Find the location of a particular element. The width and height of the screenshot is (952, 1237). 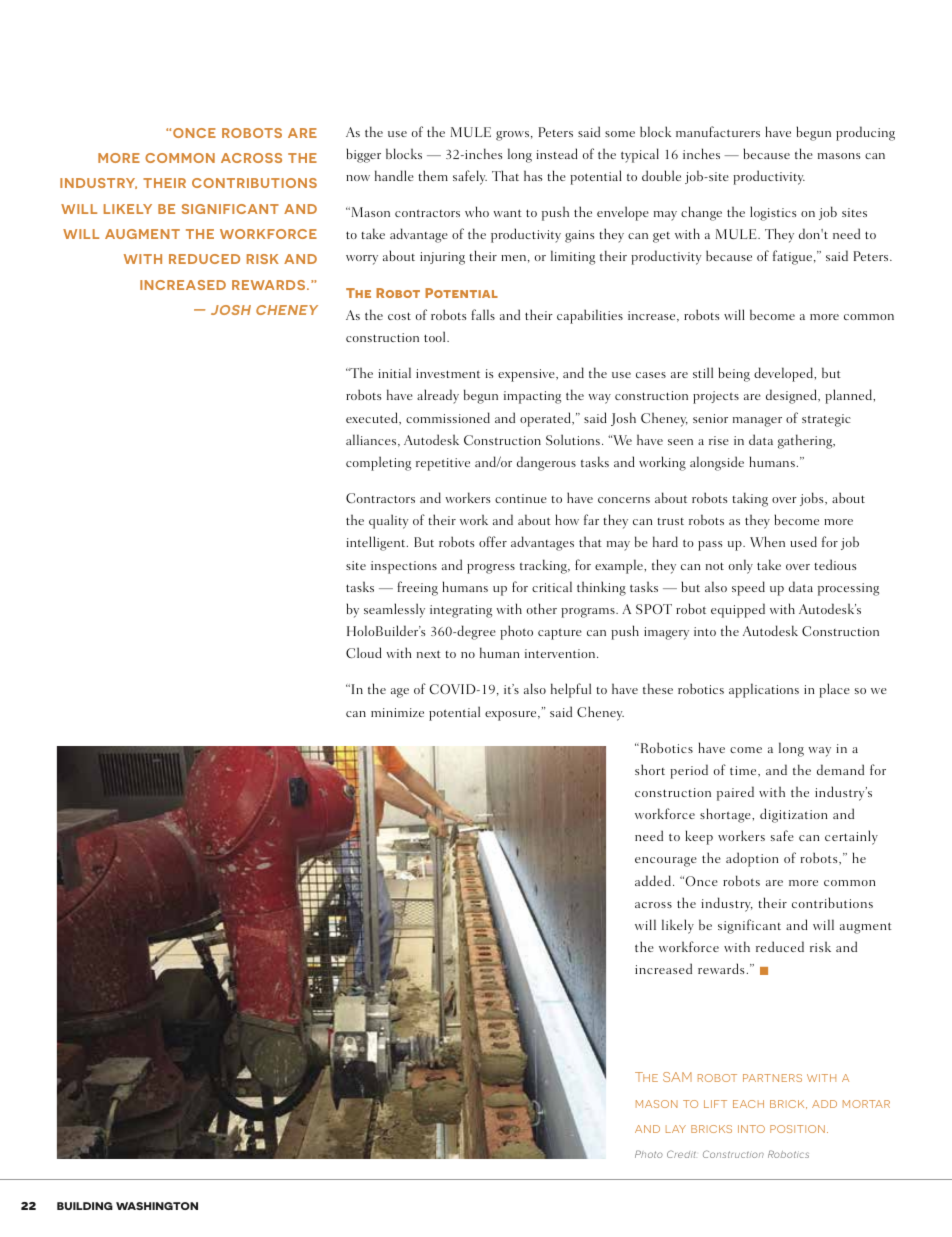

now is located at coordinates (358, 178).
